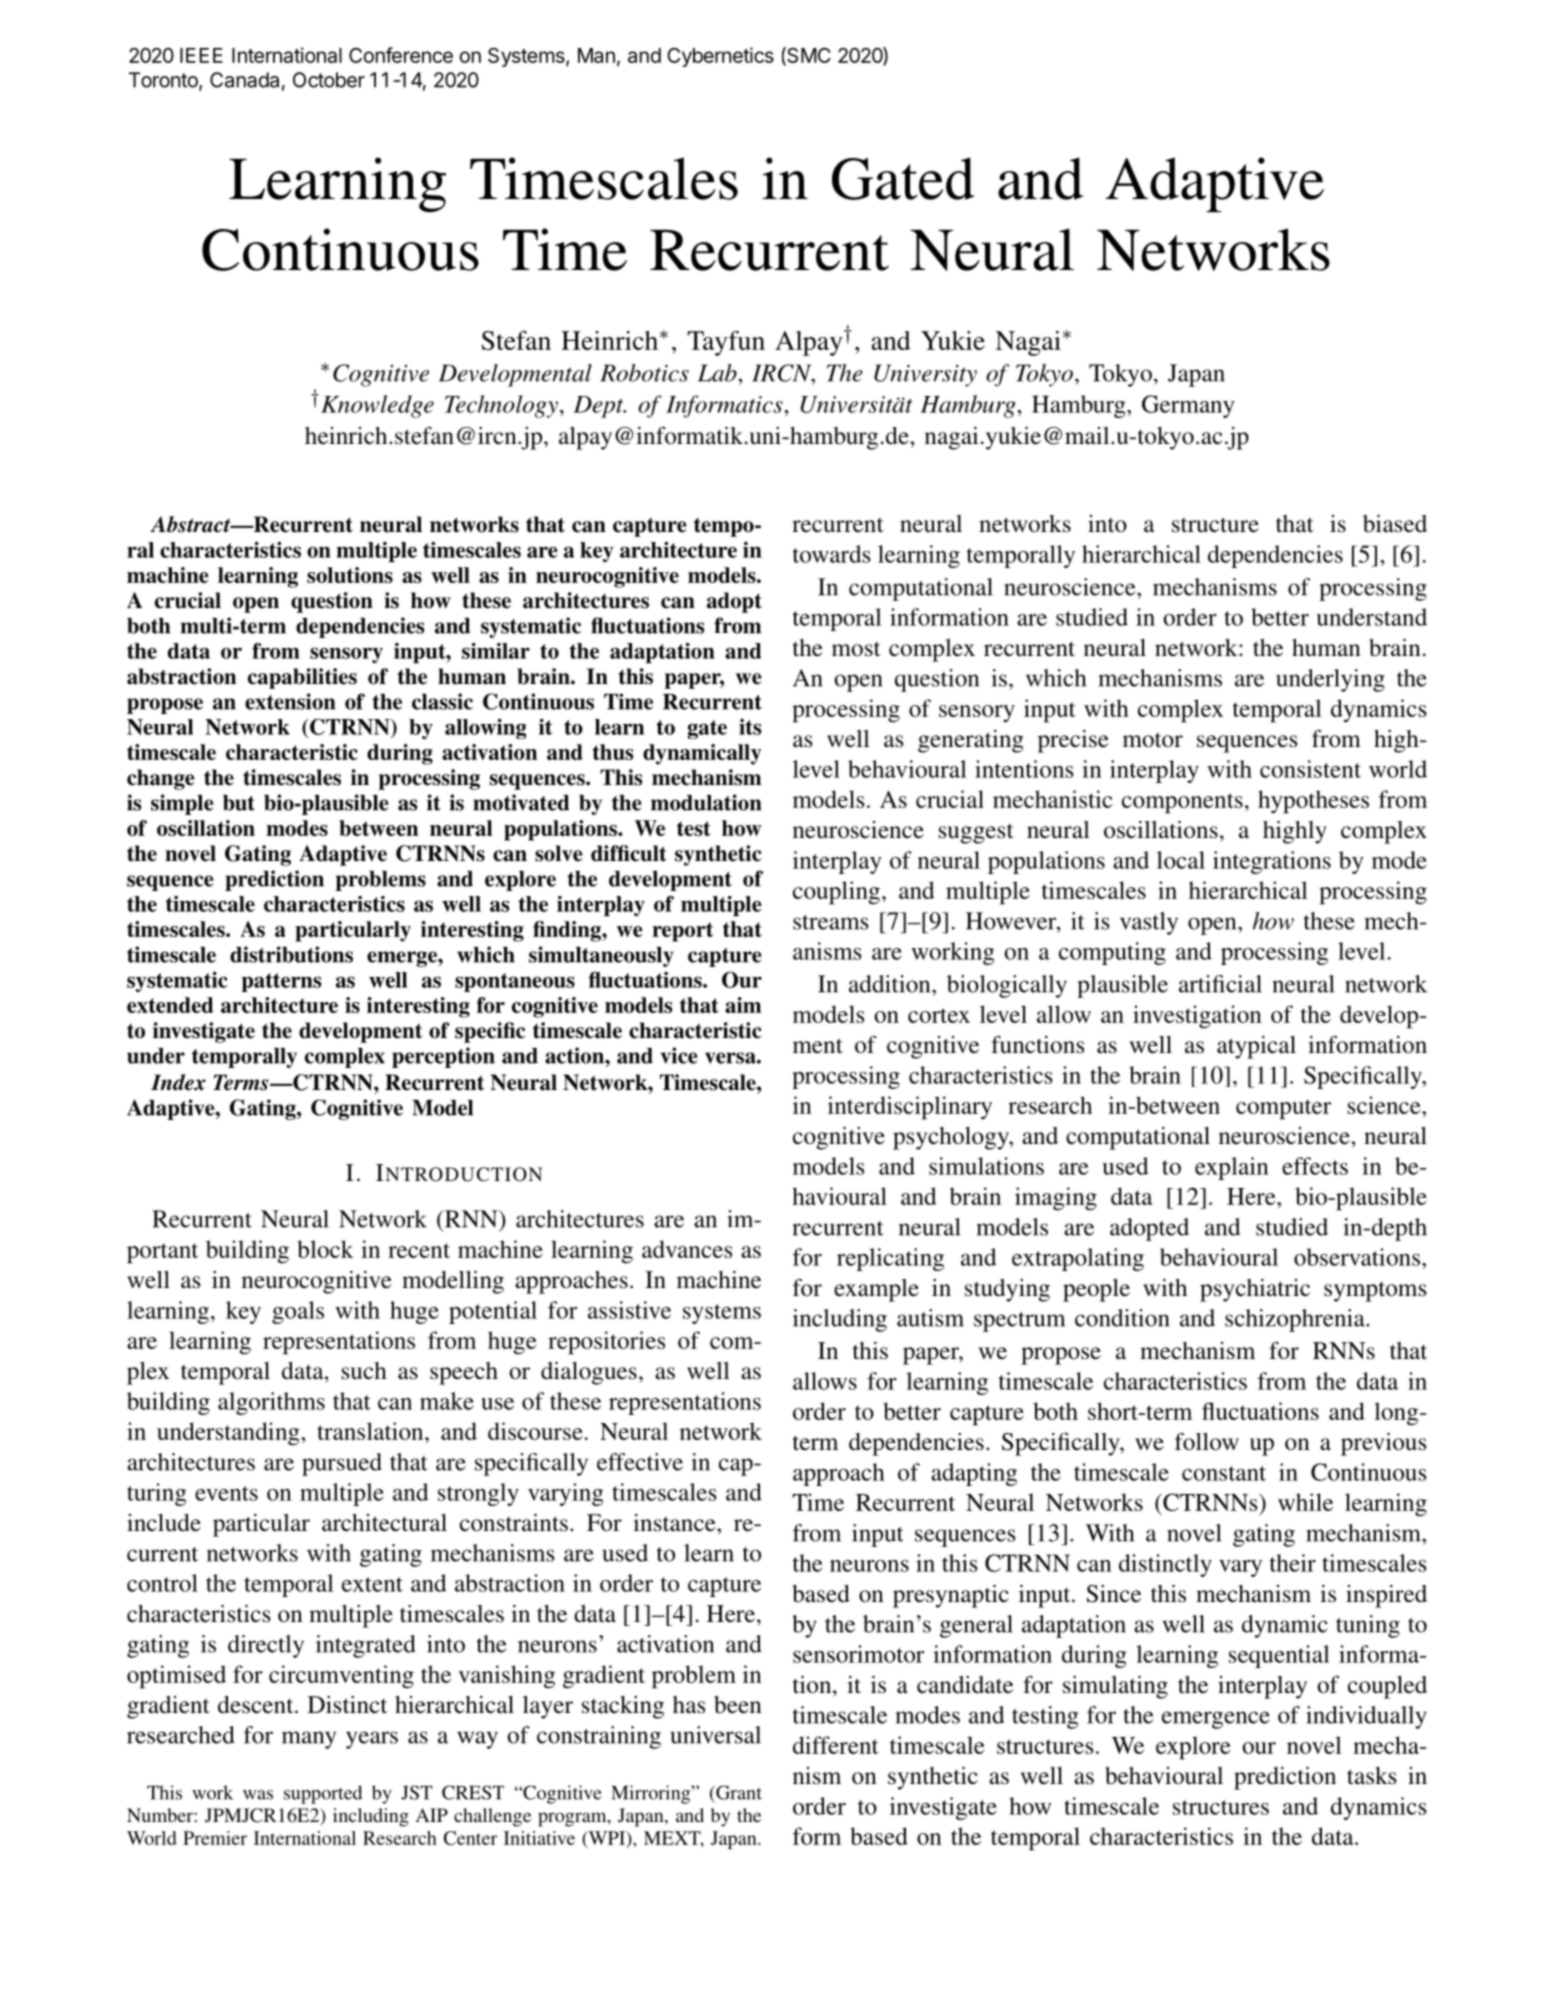 Image resolution: width=1554 pixels, height=2011 pixels. Describe the element at coordinates (281, 982) in the screenshot. I see `patterns` at that location.
